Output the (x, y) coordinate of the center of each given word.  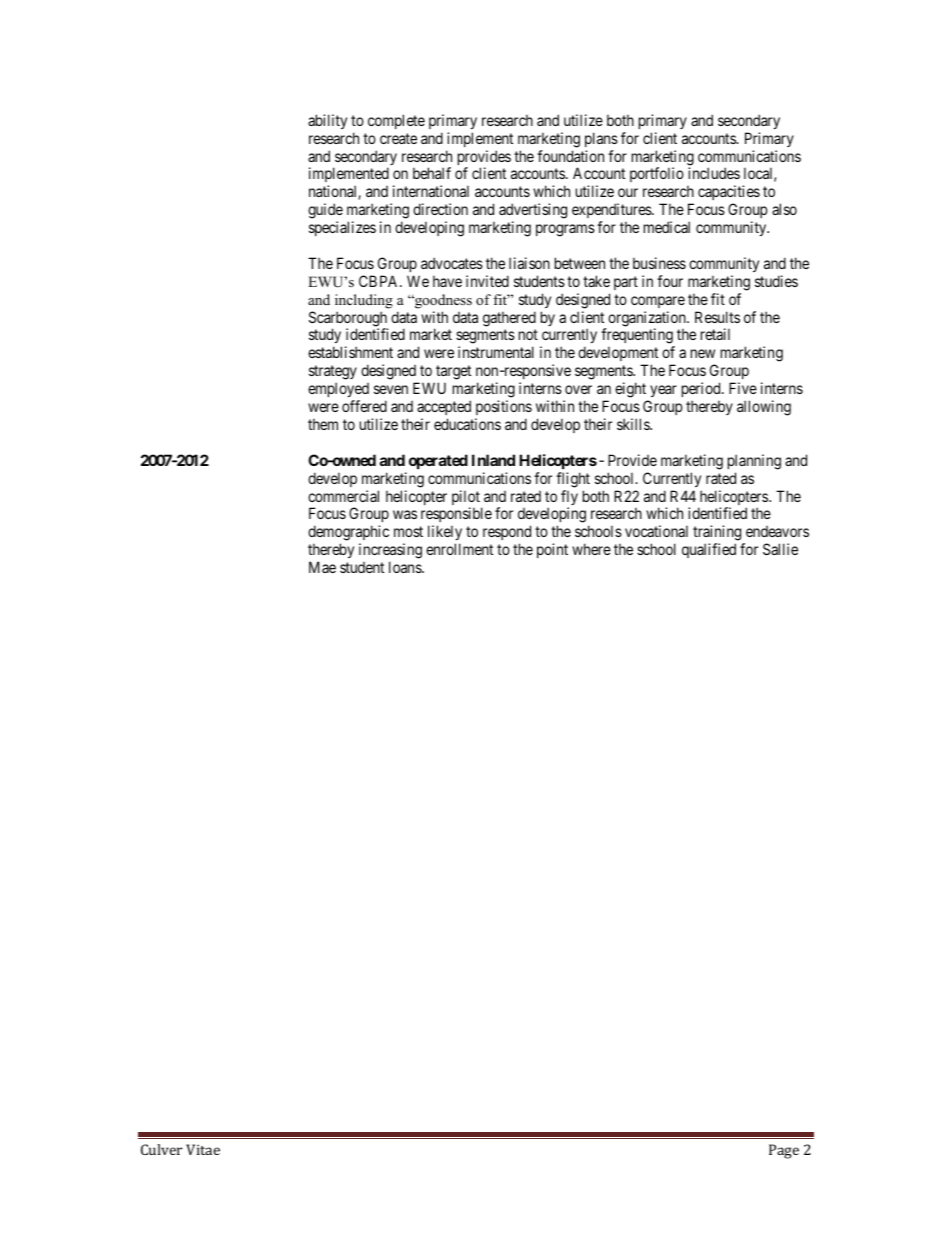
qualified (709, 550)
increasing (390, 552)
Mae (322, 567)
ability (327, 121)
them (323, 424)
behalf (432, 173)
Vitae (203, 1149)
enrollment (459, 549)
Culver (161, 1149)
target (452, 374)
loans (406, 567)
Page (784, 1151)
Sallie (780, 549)
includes (714, 173)
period (702, 389)
